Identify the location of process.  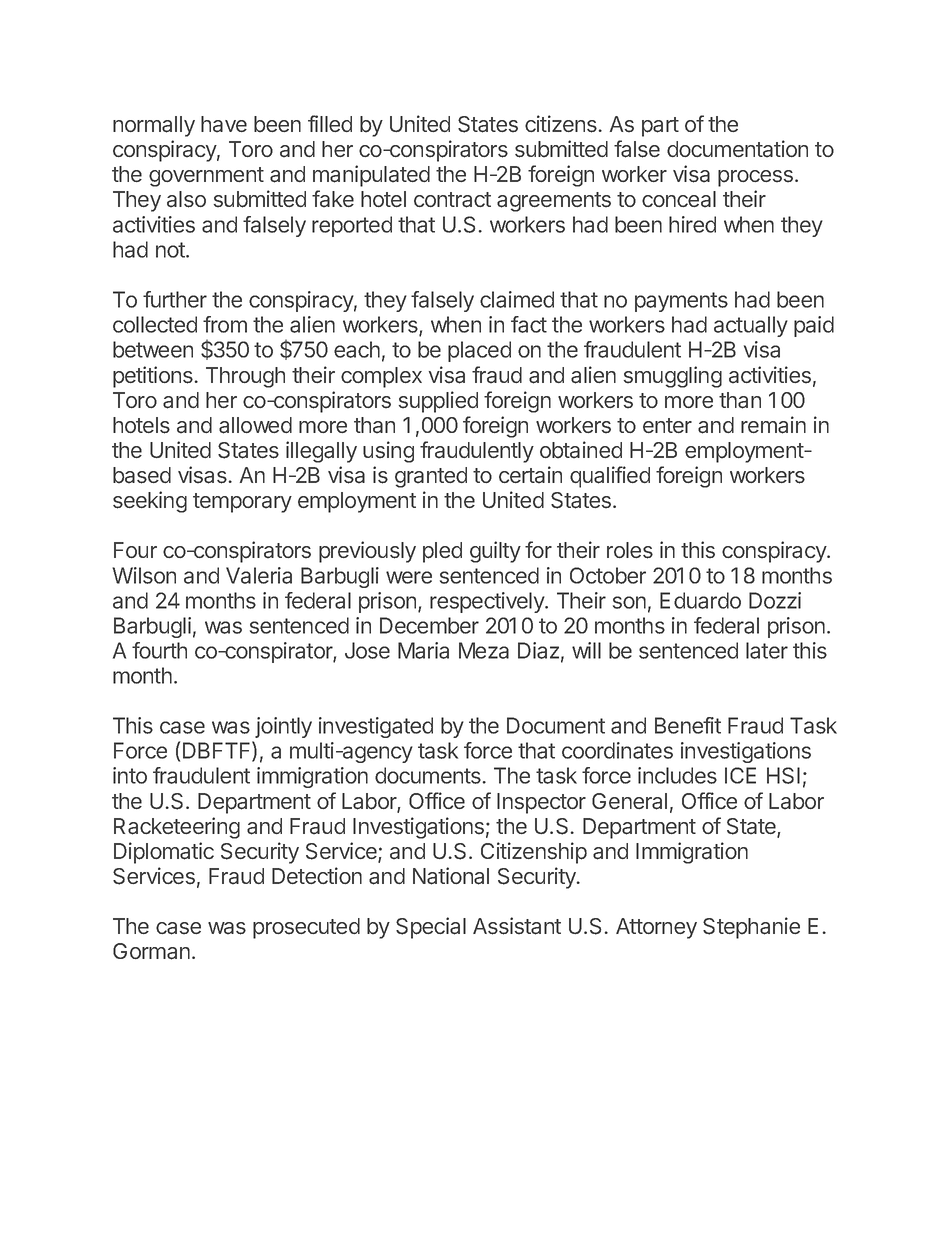
(755, 178).
